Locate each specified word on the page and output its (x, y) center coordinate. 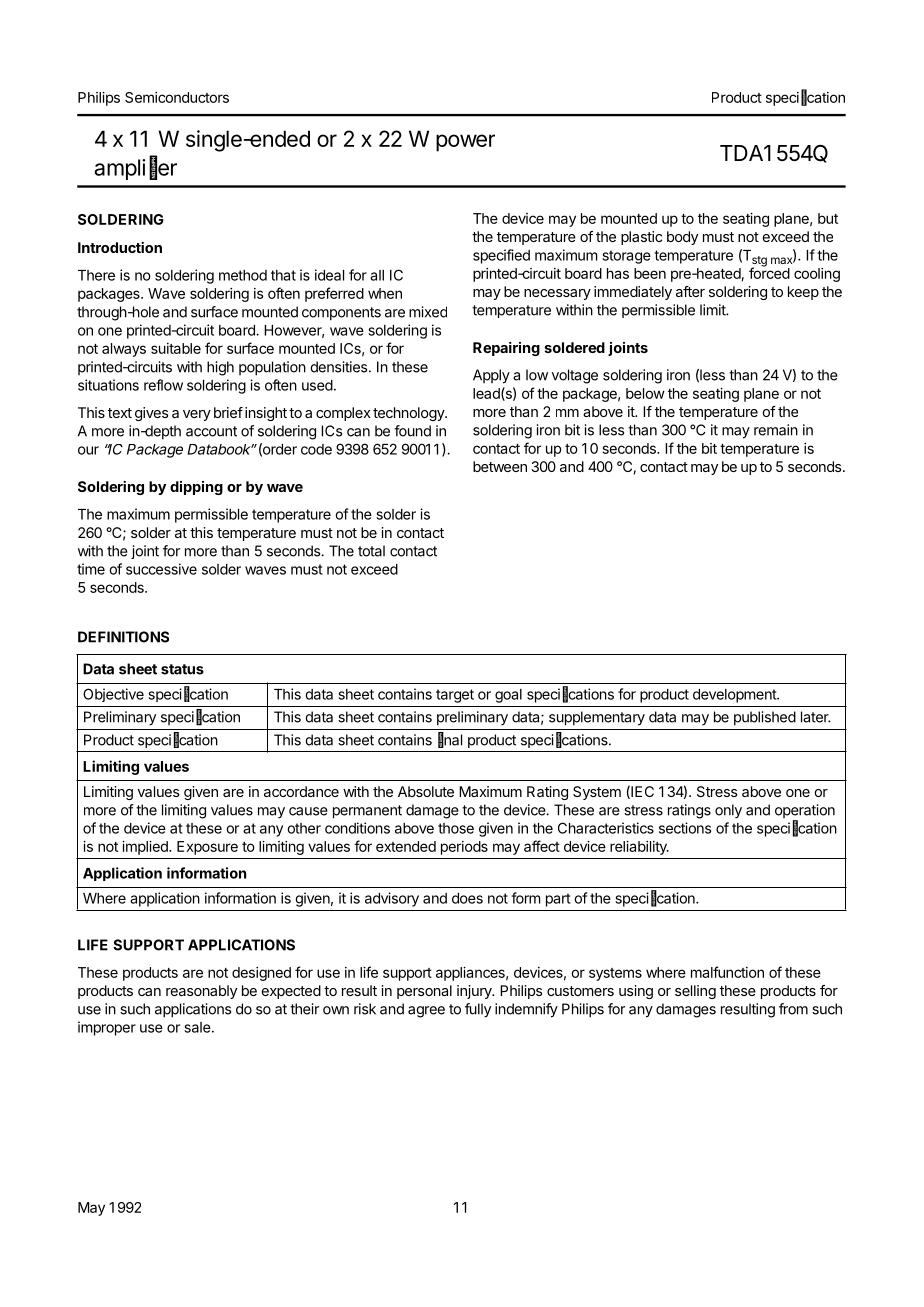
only (728, 811)
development (735, 696)
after (690, 291)
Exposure (207, 848)
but (828, 218)
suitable (176, 348)
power (465, 143)
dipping (196, 488)
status (182, 669)
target (455, 696)
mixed (428, 312)
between (500, 466)
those (456, 828)
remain (776, 430)
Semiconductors (177, 97)
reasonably (201, 992)
